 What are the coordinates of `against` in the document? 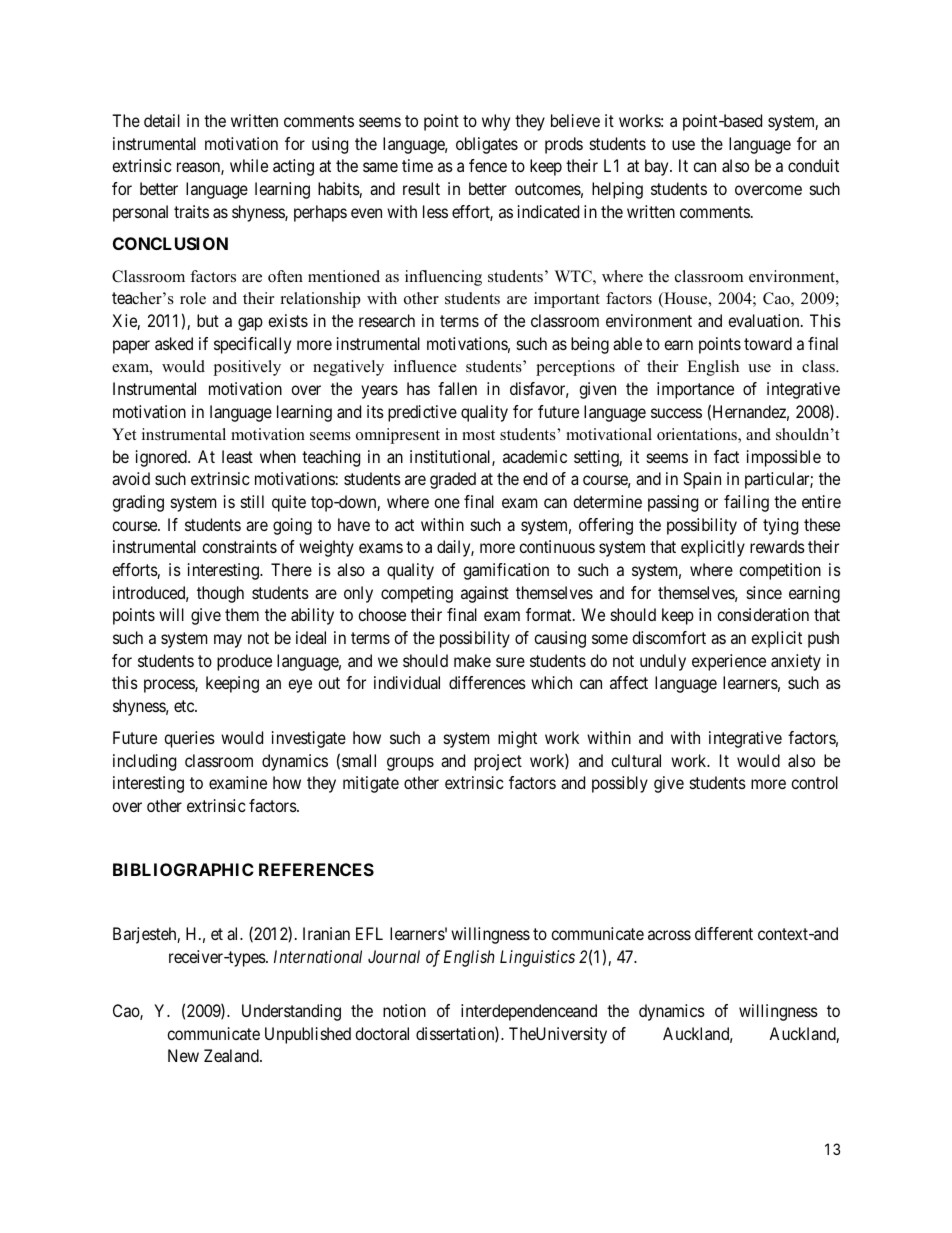 It's located at (485, 594).
